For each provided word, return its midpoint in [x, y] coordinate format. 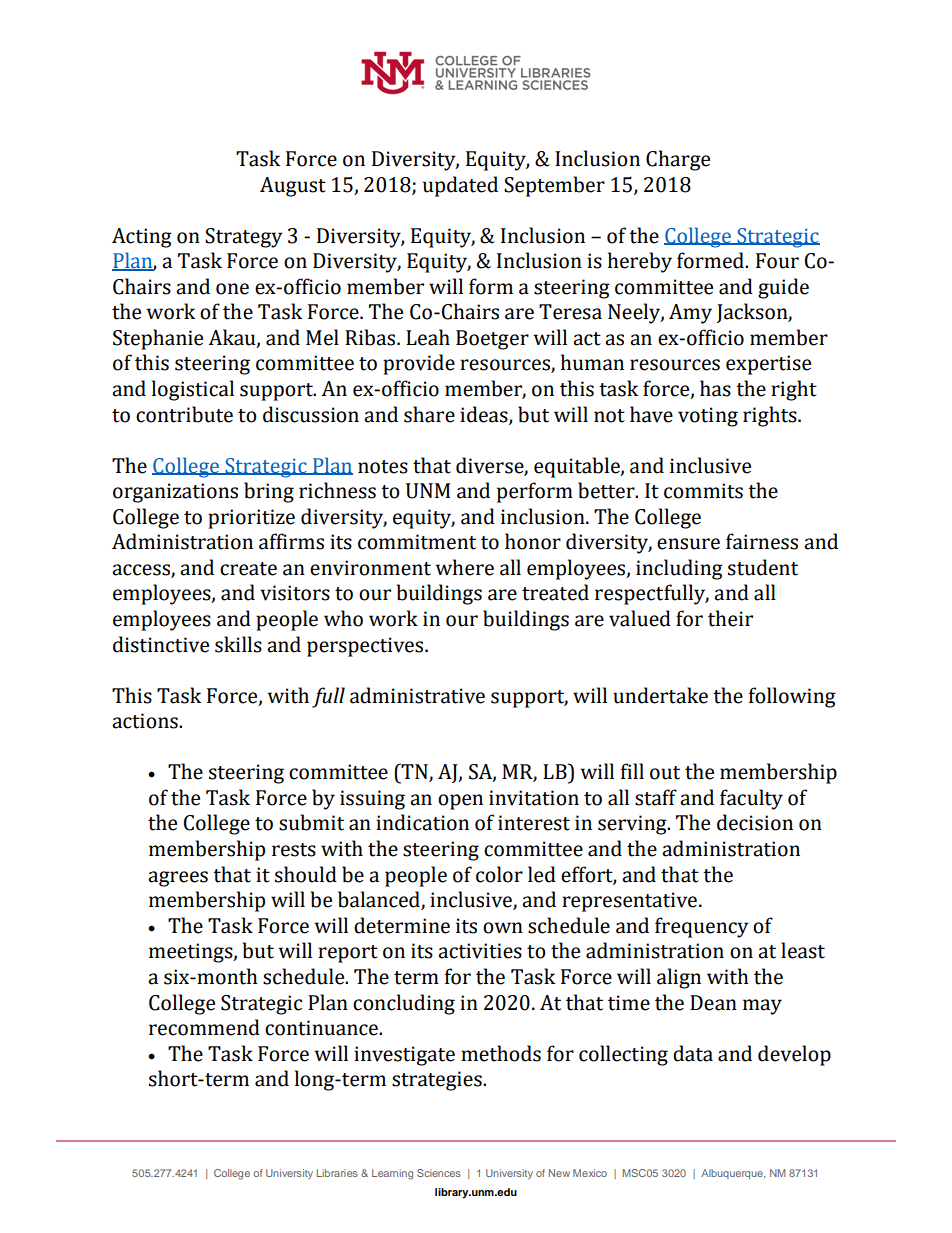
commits [703, 491]
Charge [678, 160]
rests [294, 850]
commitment [417, 542]
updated [460, 186]
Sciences [439, 1173]
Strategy [243, 238]
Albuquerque [733, 1174]
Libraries [337, 1173]
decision [755, 822]
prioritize [251, 519]
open [460, 802]
